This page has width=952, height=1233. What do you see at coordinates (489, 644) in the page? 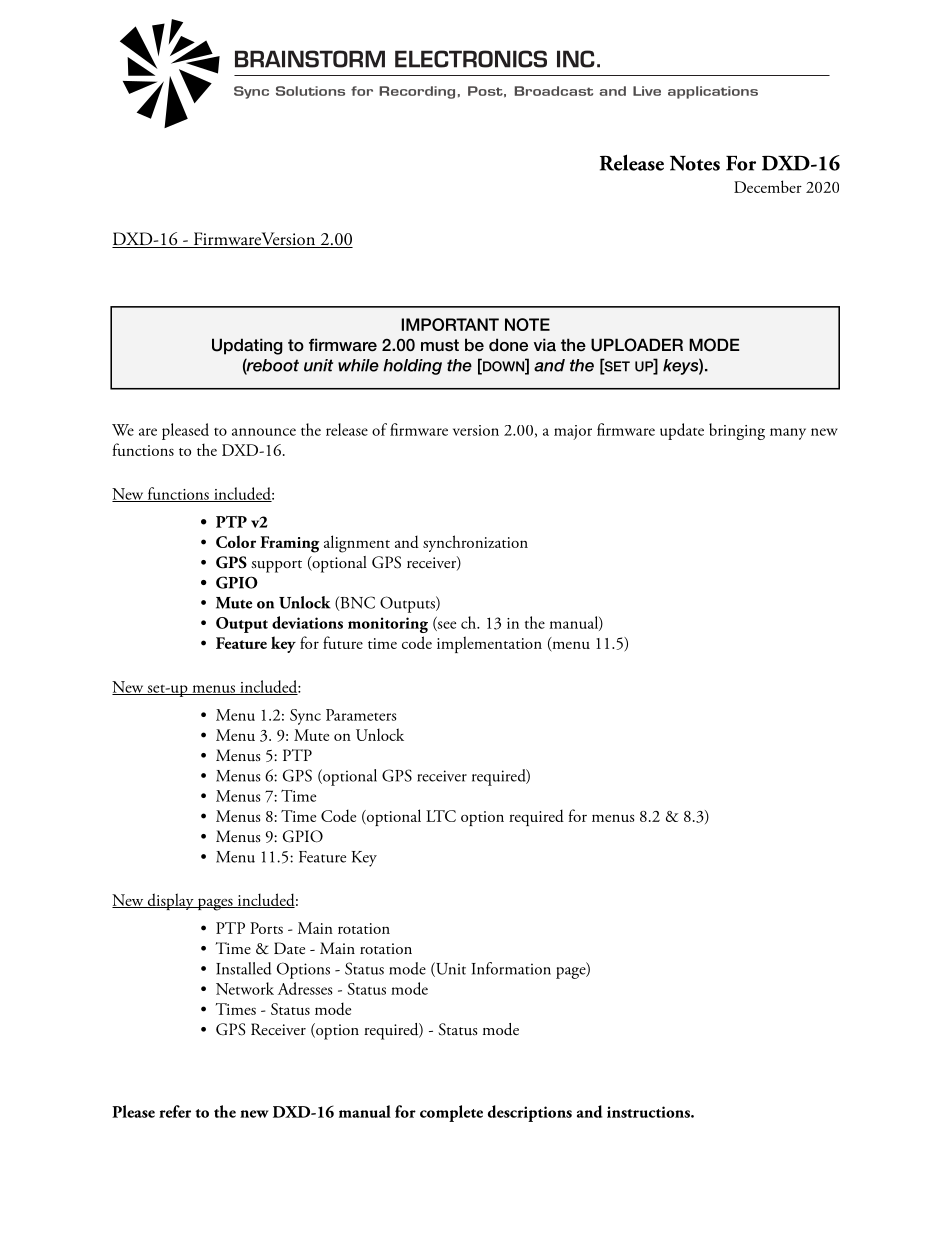
I see `implementation` at bounding box center [489, 644].
